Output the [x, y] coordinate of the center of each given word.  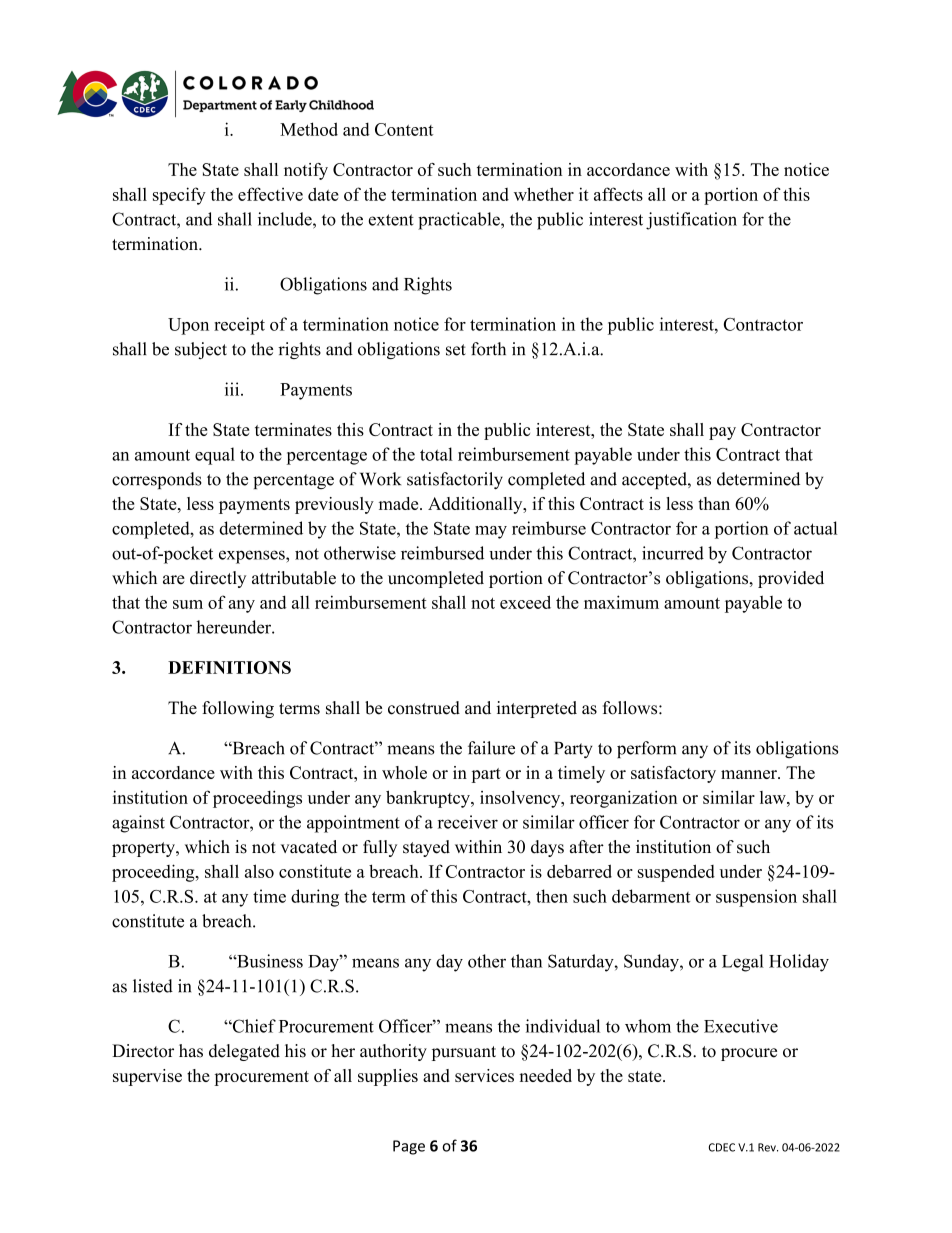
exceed [525, 602]
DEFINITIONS [229, 667]
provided [791, 579]
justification [691, 221]
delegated [244, 1052]
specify [179, 196]
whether [544, 194]
